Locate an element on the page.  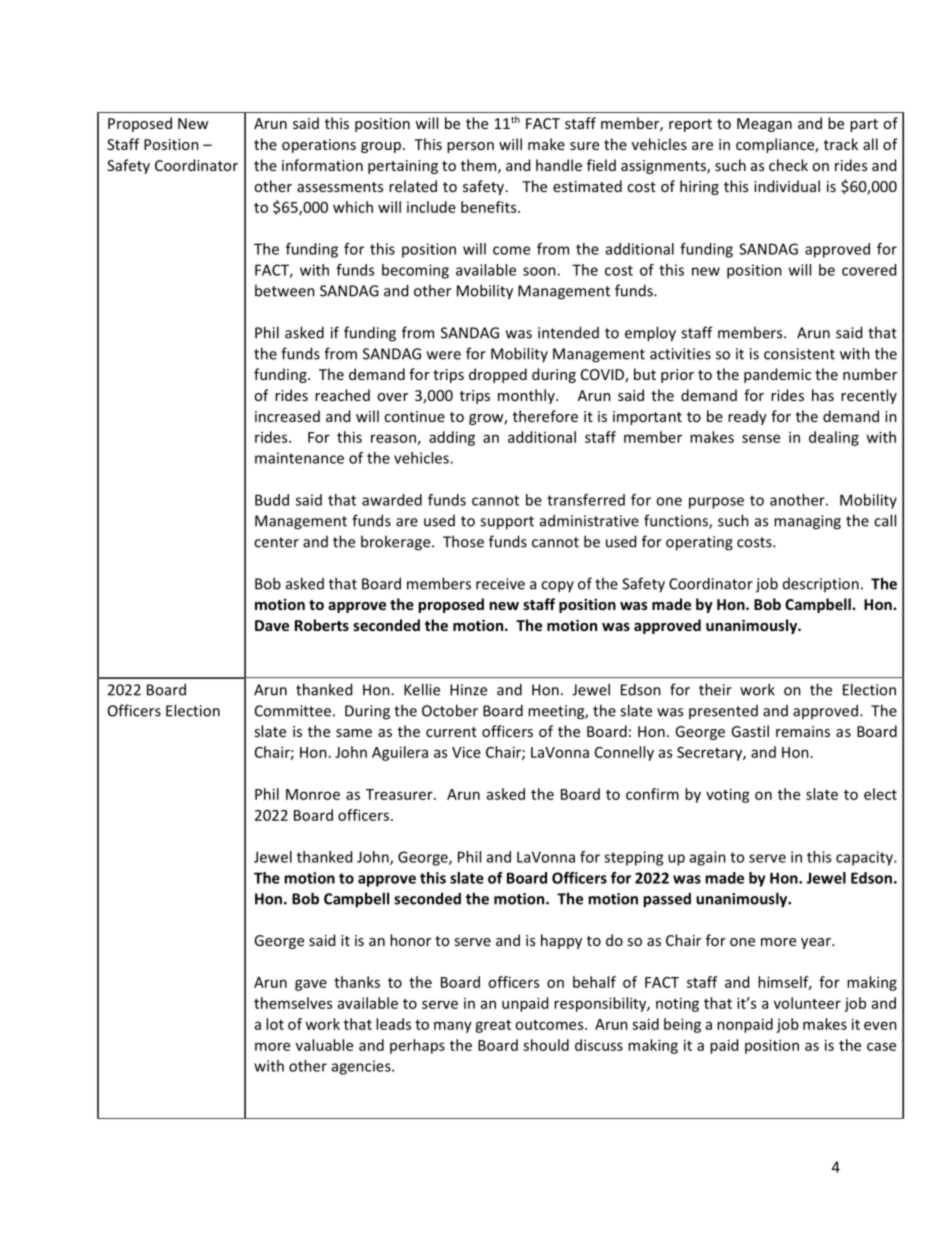
dealing is located at coordinates (834, 438).
